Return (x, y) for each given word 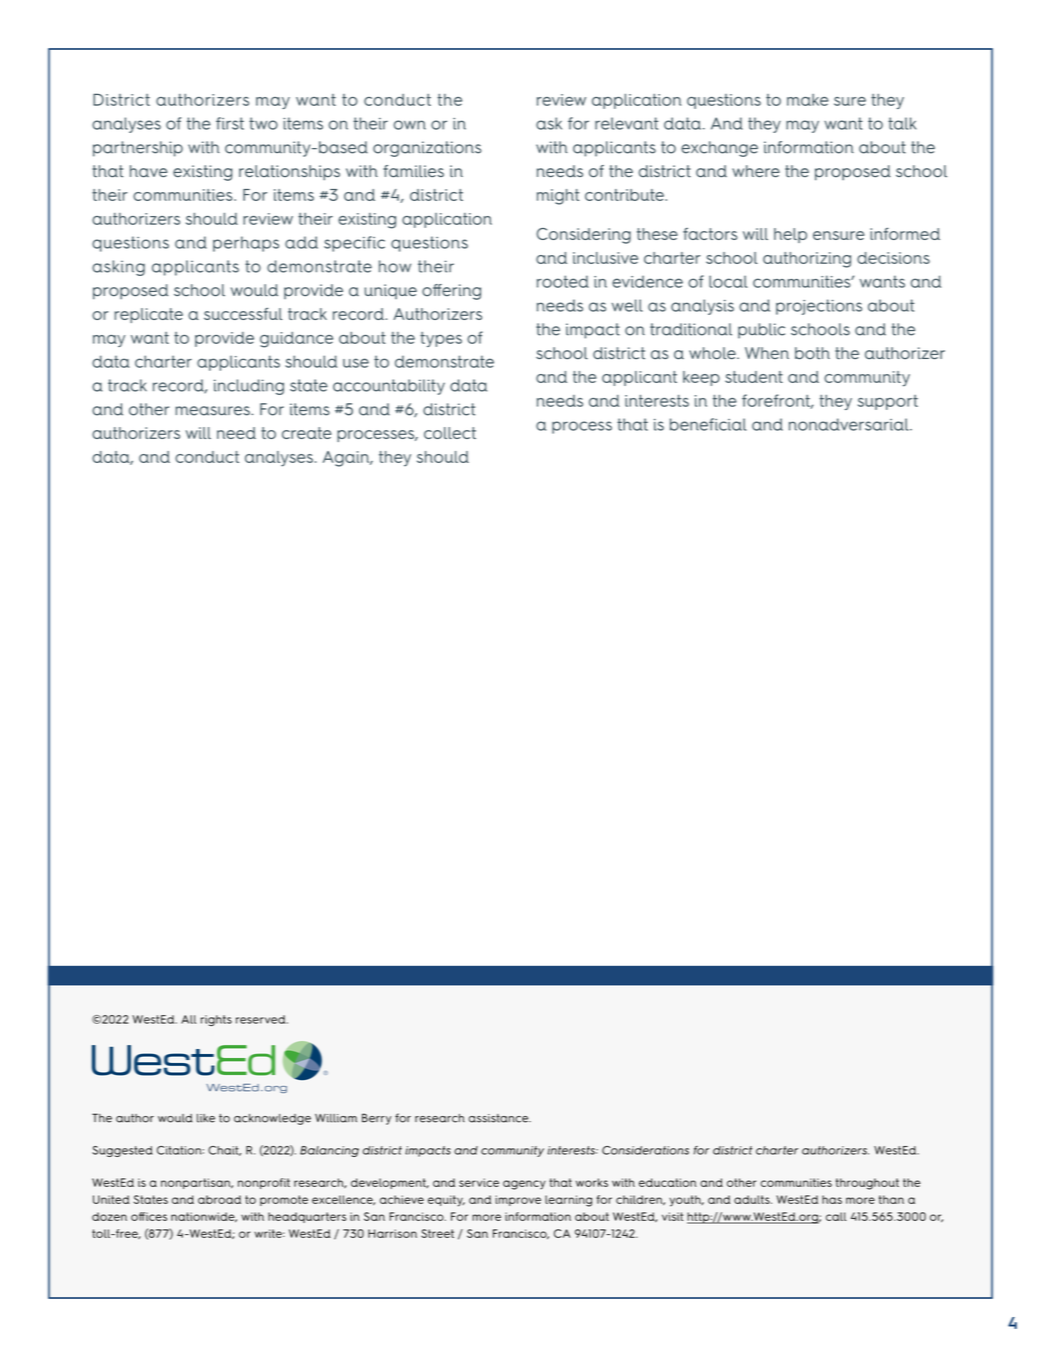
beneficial (708, 424)
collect (450, 433)
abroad (219, 1199)
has (832, 1199)
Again (347, 459)
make (808, 100)
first (230, 123)
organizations (427, 149)
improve (518, 1200)
